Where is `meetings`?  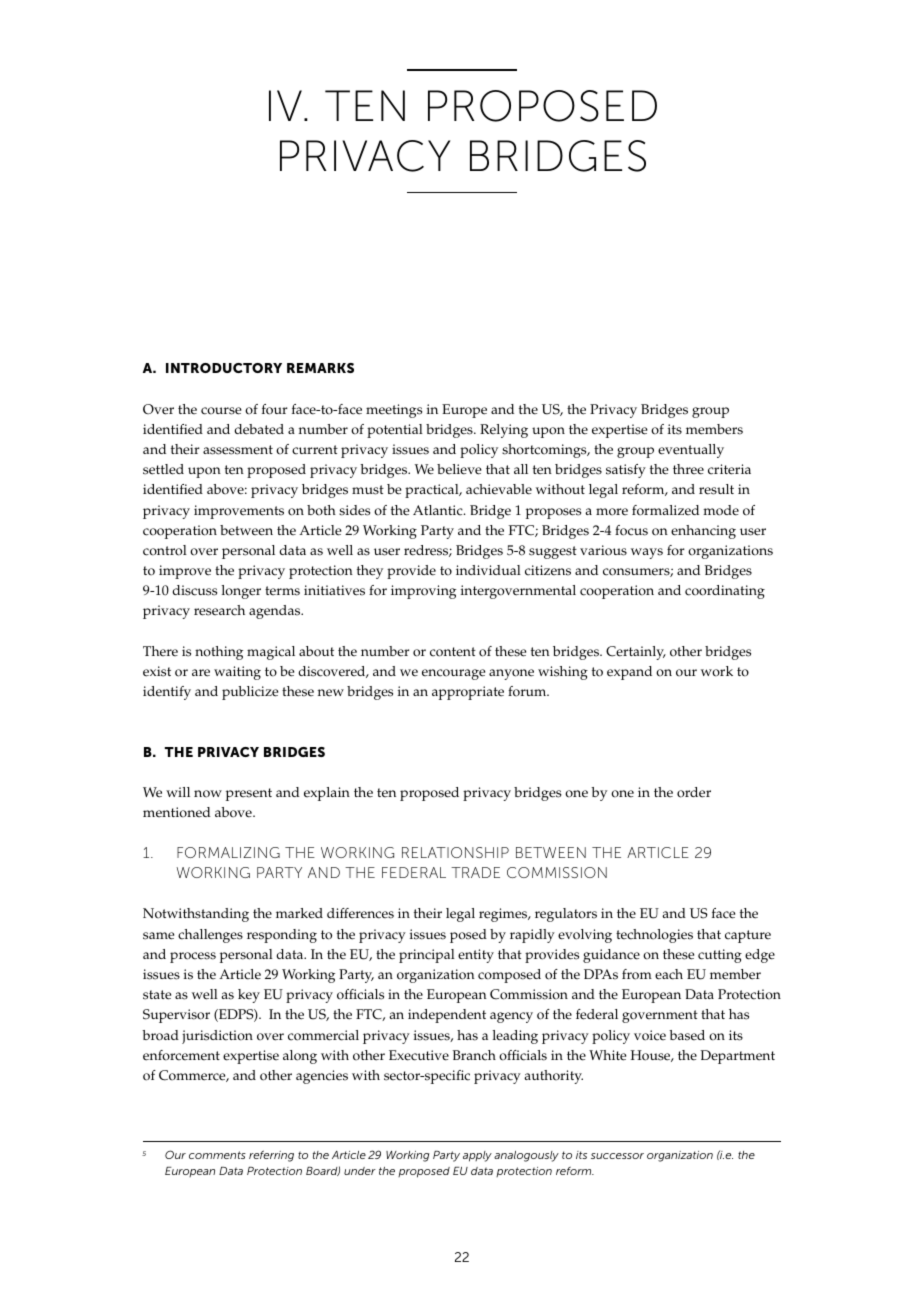
meetings is located at coordinates (394, 411).
